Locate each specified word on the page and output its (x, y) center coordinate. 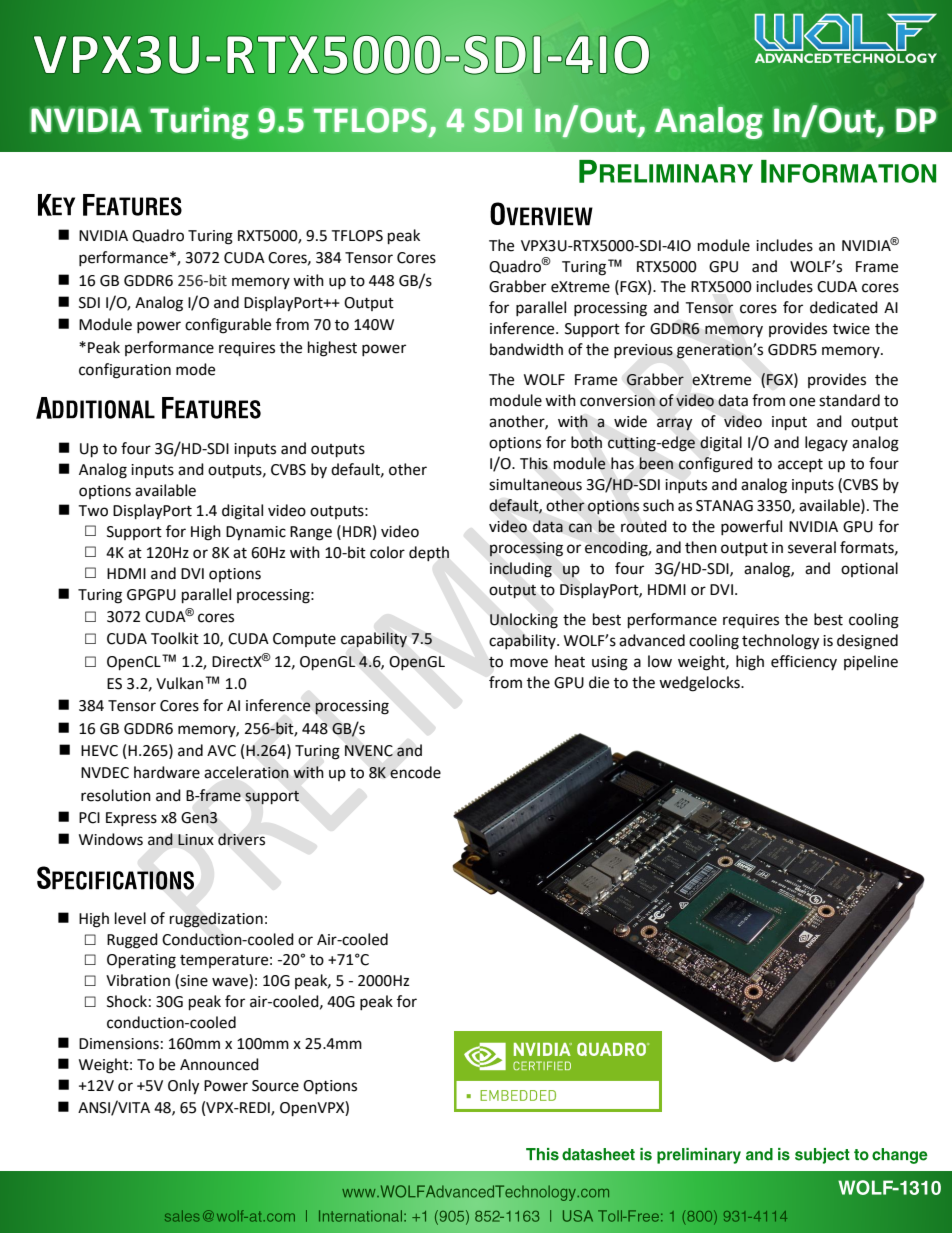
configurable (228, 326)
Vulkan (179, 683)
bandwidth (526, 349)
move (529, 663)
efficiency (804, 662)
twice (851, 329)
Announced (219, 1064)
